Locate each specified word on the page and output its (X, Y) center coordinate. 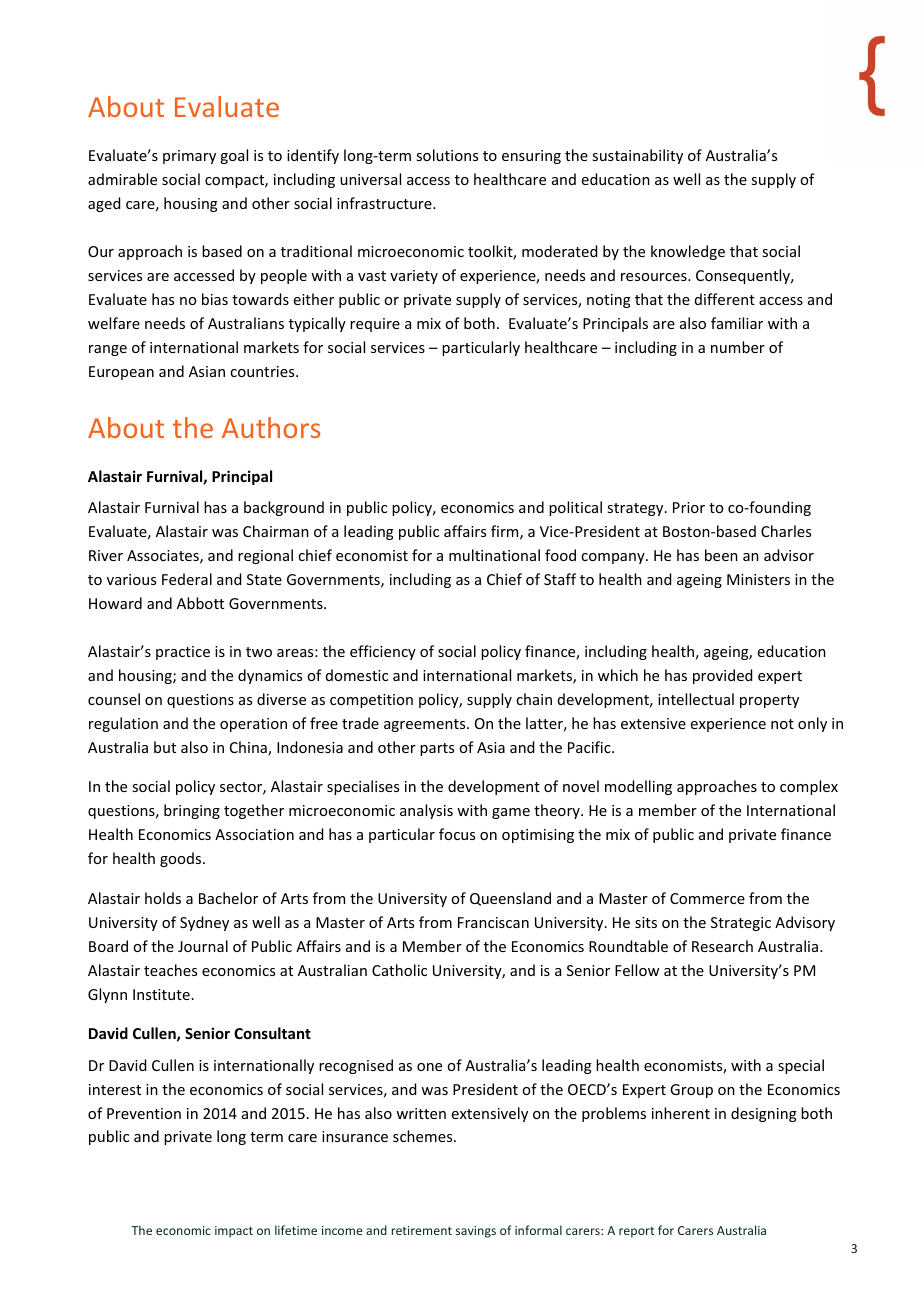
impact (234, 1232)
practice (183, 653)
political (575, 508)
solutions (447, 155)
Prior (689, 507)
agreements (426, 725)
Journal (203, 946)
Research (722, 946)
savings (476, 1232)
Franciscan (493, 922)
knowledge (688, 252)
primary (189, 157)
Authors (271, 427)
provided (722, 676)
